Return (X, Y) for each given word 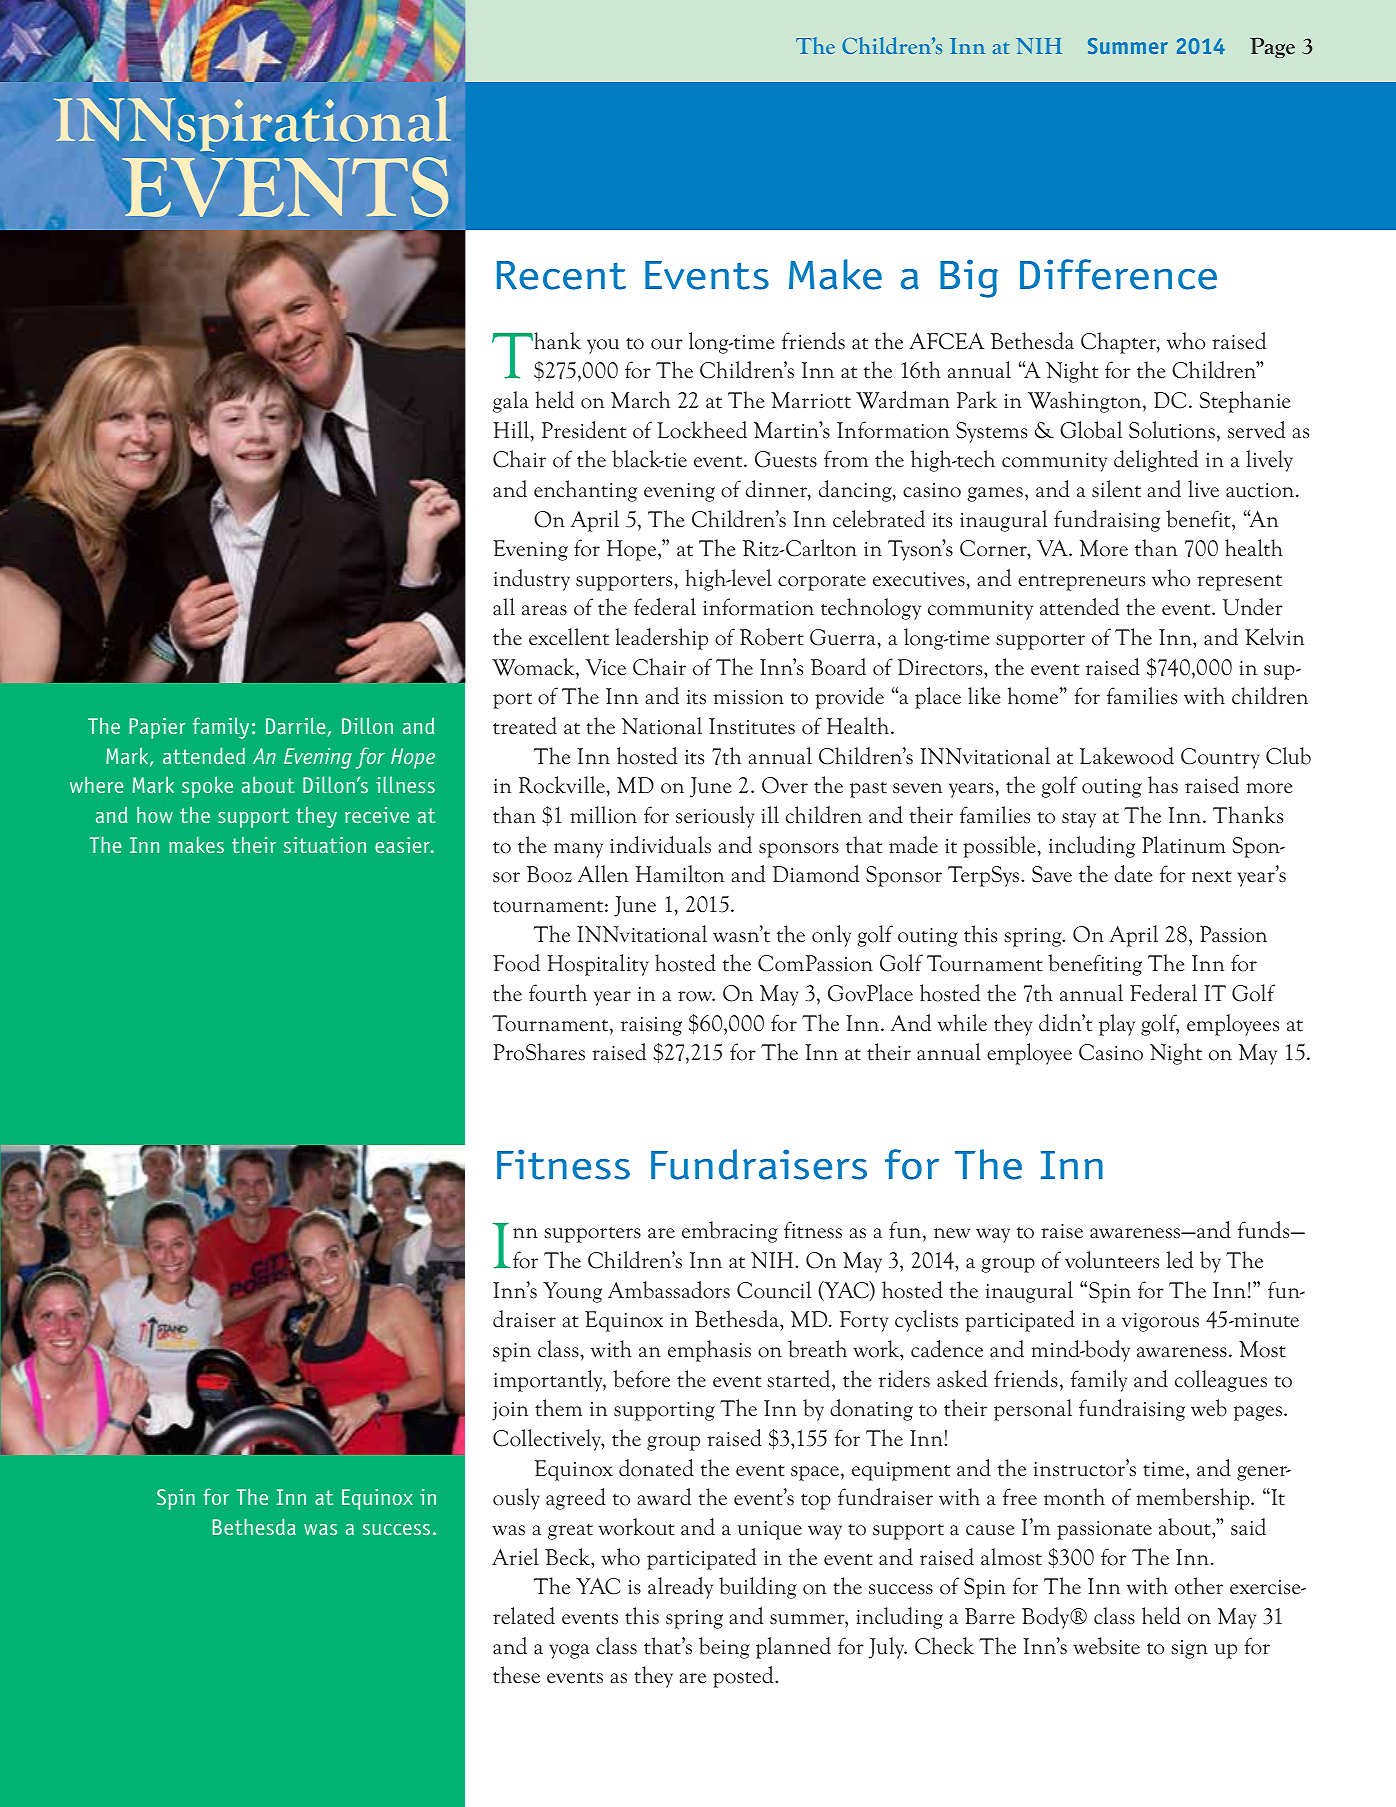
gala (511, 402)
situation (325, 845)
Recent (561, 275)
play (1117, 1025)
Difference (1118, 274)
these (516, 1675)
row (696, 996)
